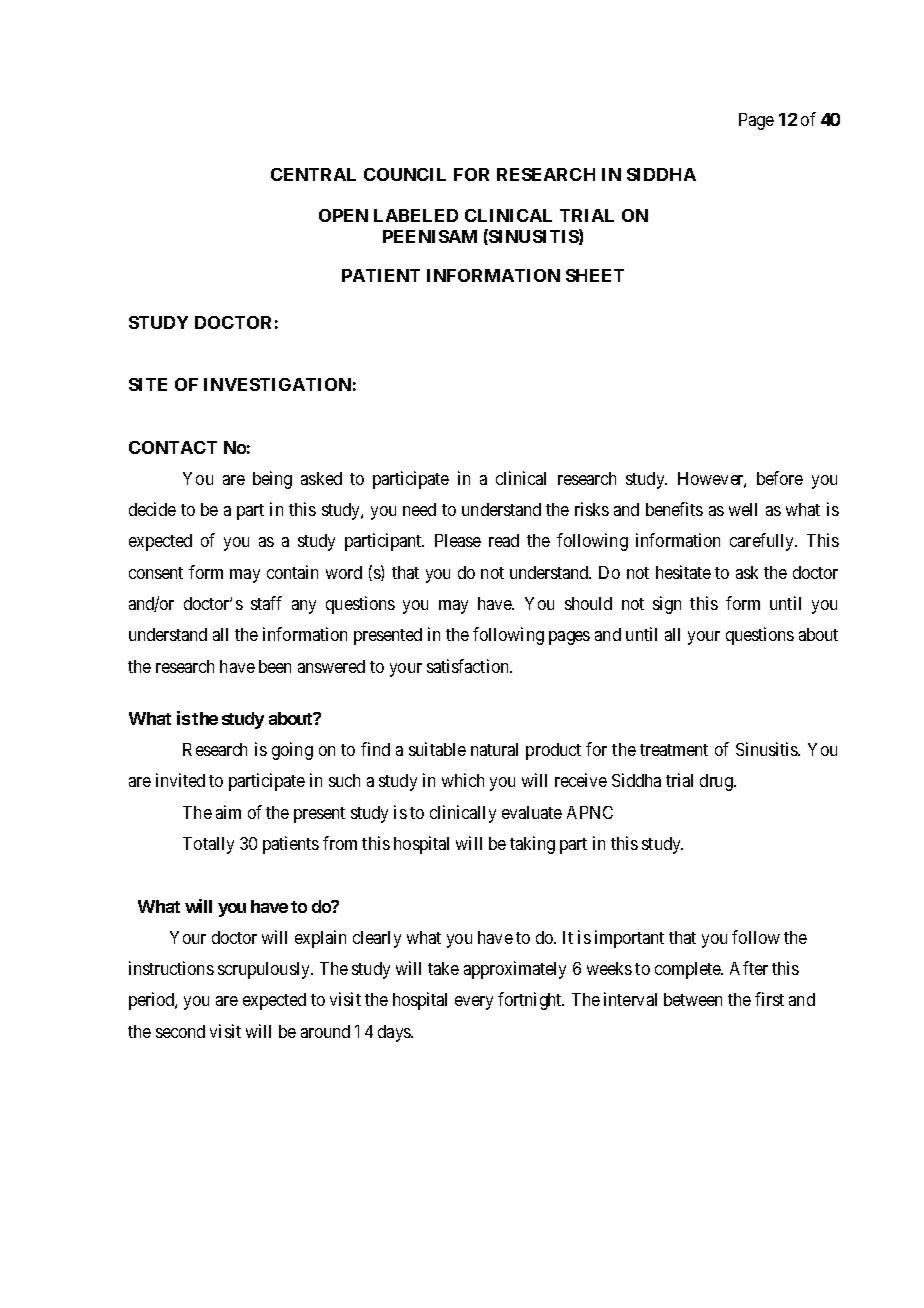  What do you see at coordinates (532, 845) in the screenshot?
I see `taking` at bounding box center [532, 845].
